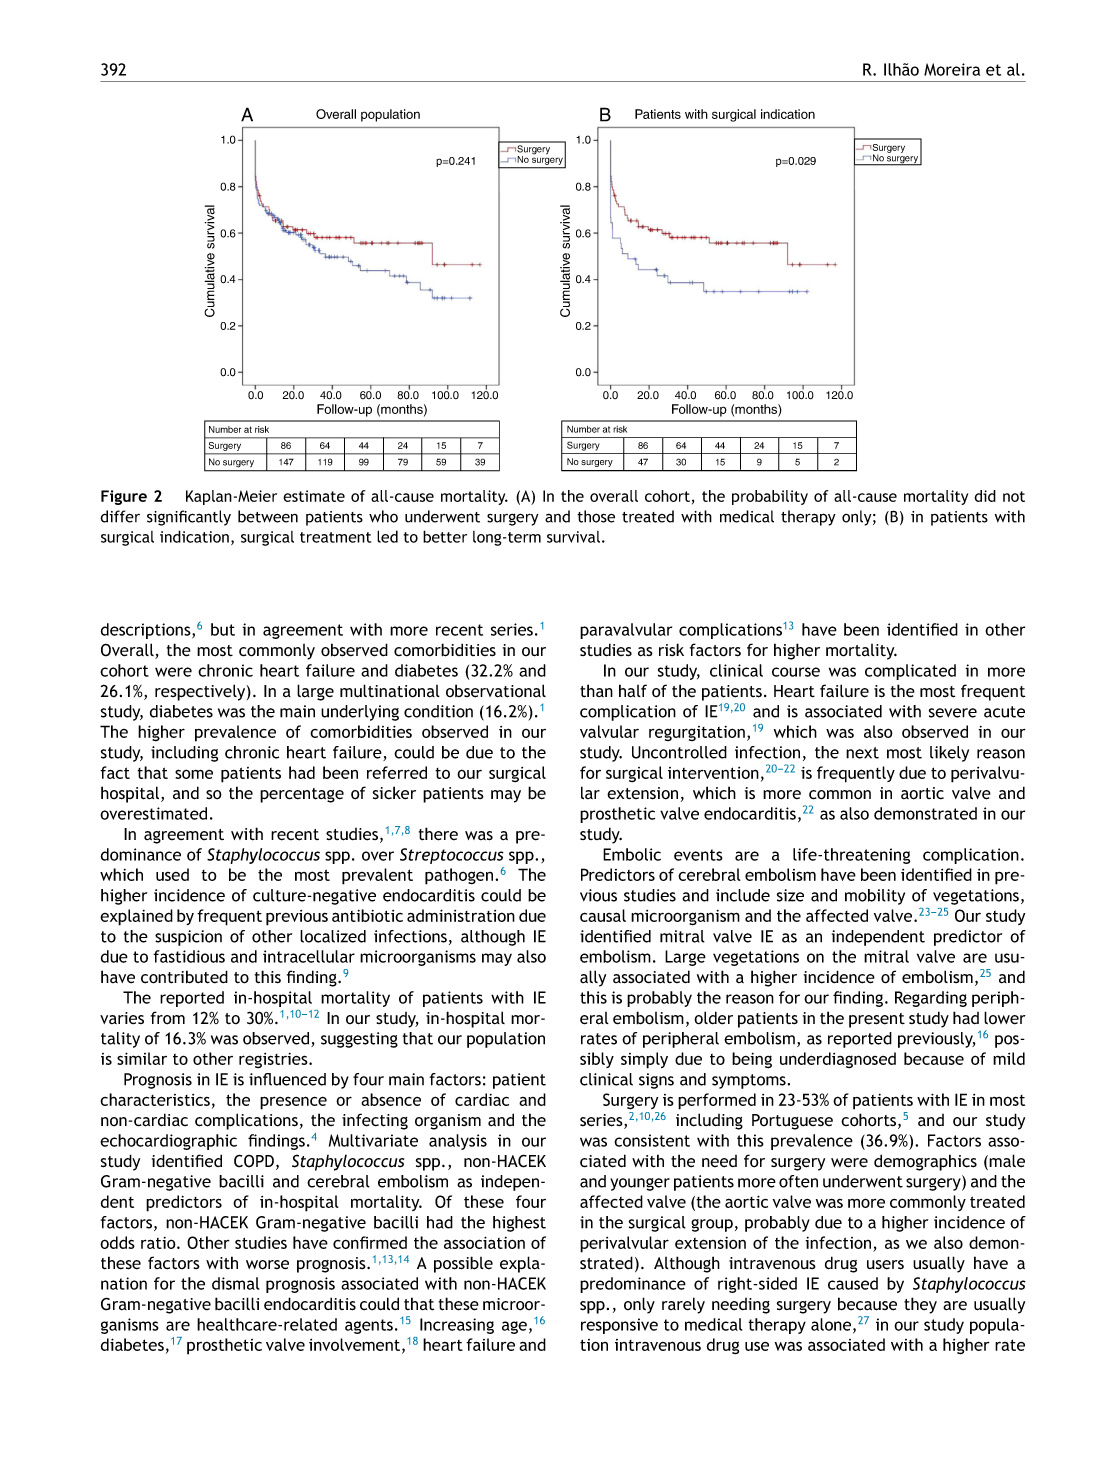 This page has width=1110, height=1480. What do you see at coordinates (188, 938) in the page?
I see `suspicion` at bounding box center [188, 938].
